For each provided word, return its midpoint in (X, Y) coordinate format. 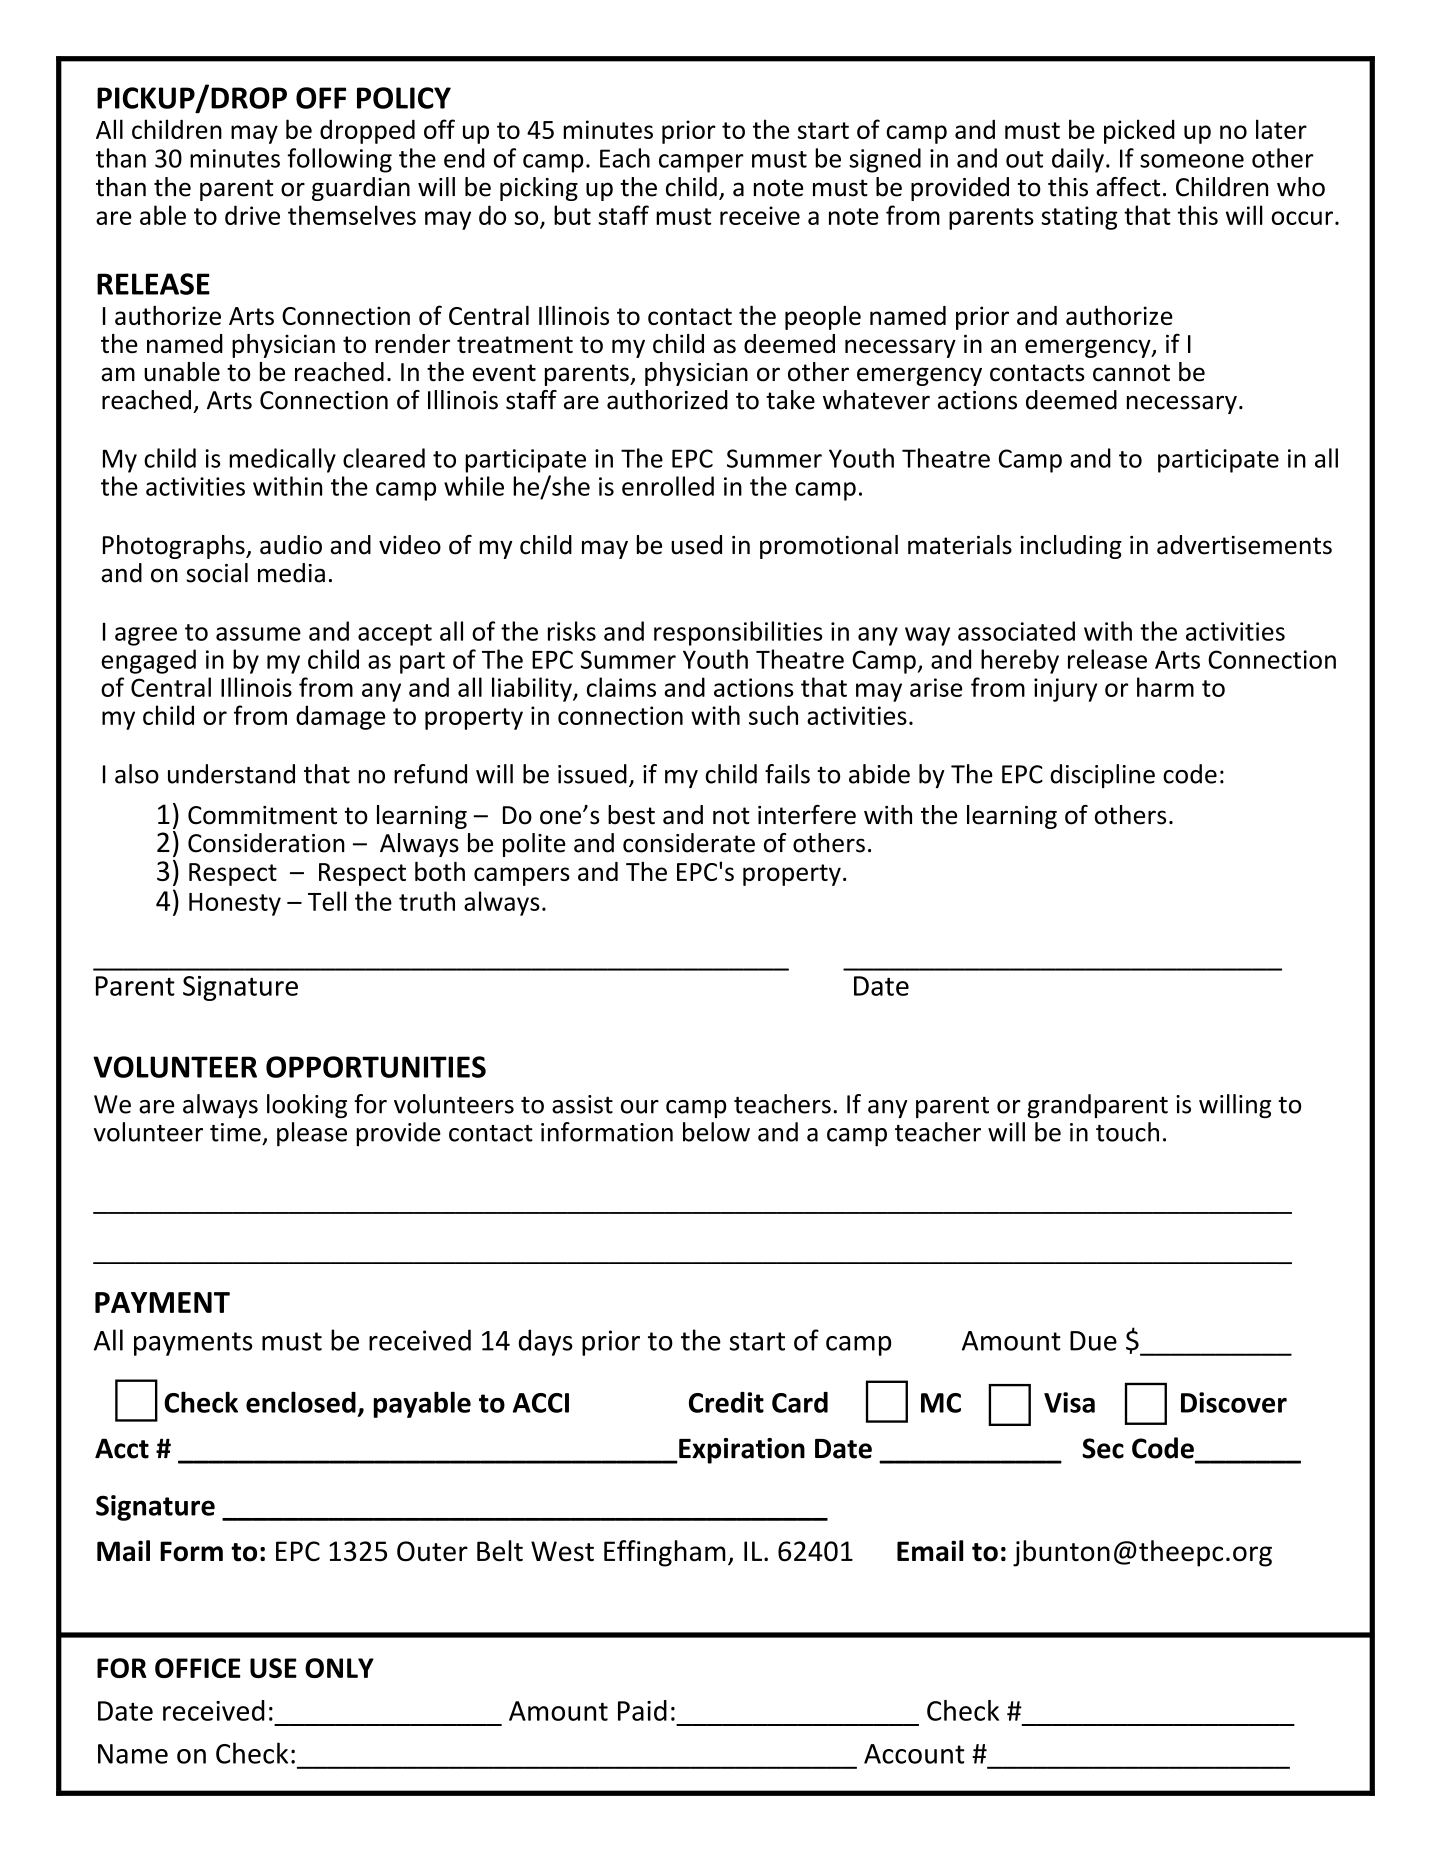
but (572, 215)
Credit (726, 1402)
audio (291, 545)
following (339, 160)
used (696, 545)
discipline (1102, 776)
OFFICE (198, 1668)
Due (1093, 1341)
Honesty (235, 904)
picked (1139, 131)
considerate (689, 843)
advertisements (1244, 545)
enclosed (301, 1402)
